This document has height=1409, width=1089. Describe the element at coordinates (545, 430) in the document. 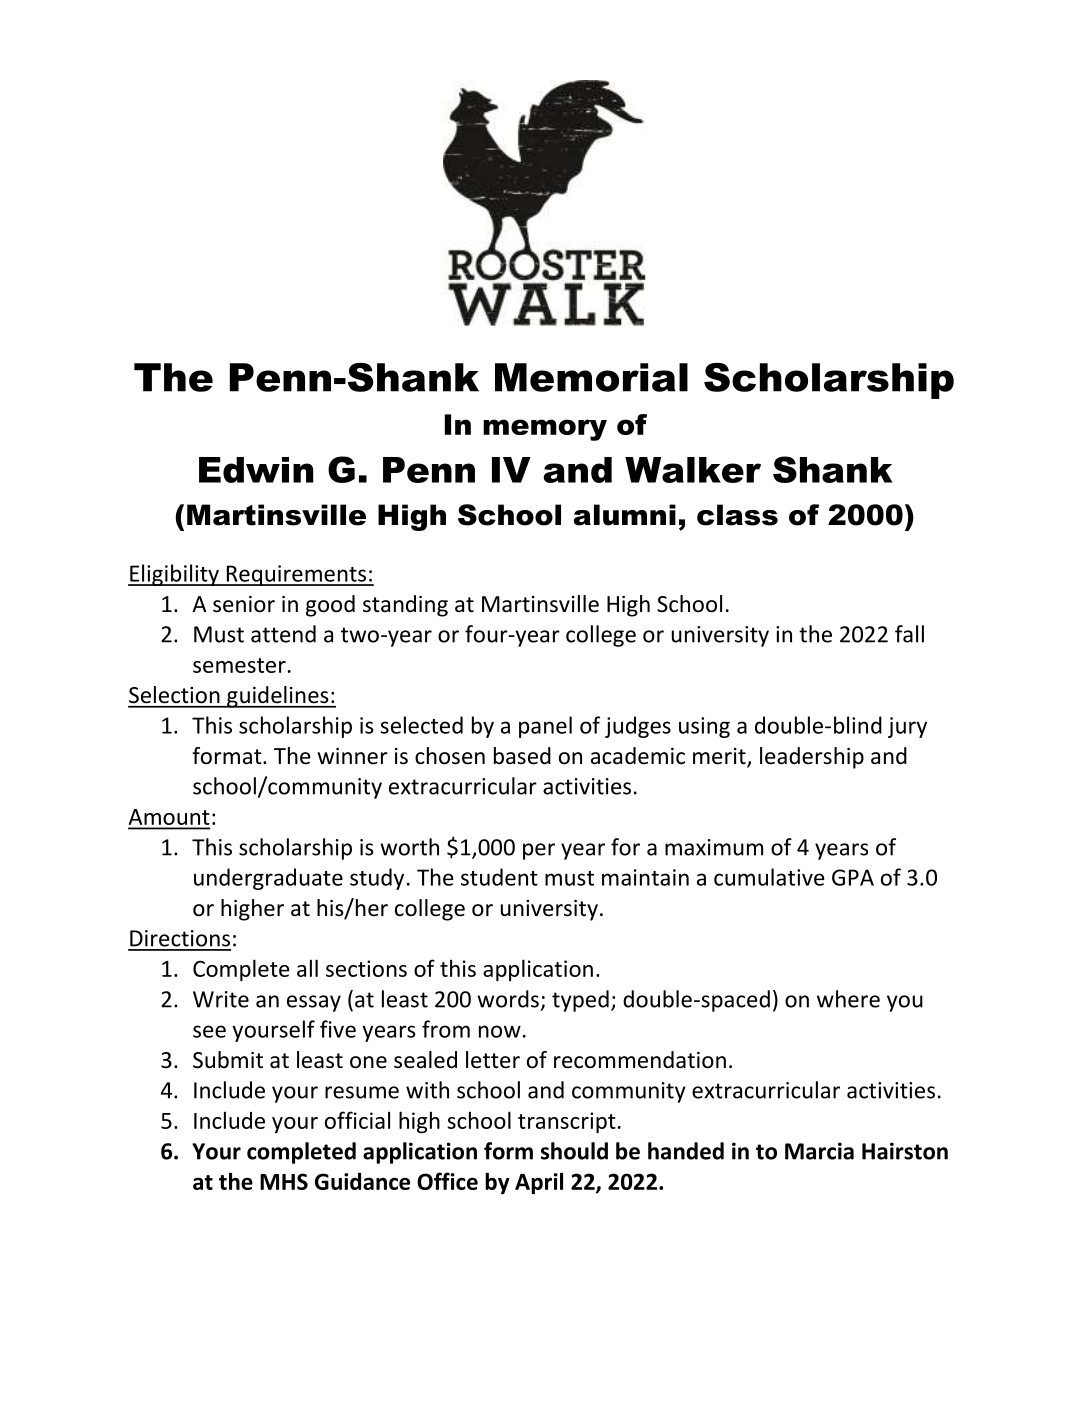

I see `memory` at that location.
